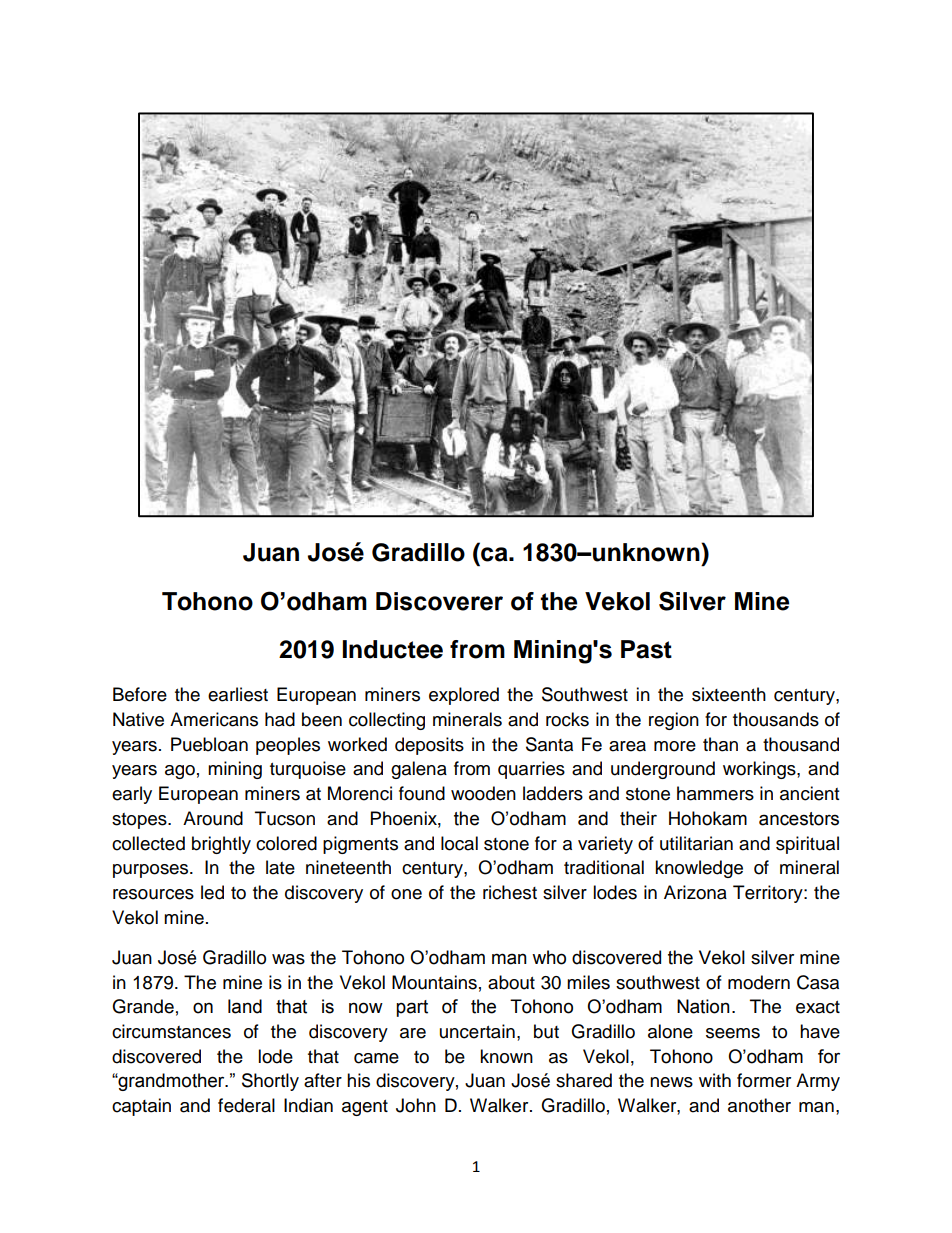 This screenshot has height=1233, width=952. What do you see at coordinates (439, 601) in the screenshot?
I see `Discoverer` at bounding box center [439, 601].
